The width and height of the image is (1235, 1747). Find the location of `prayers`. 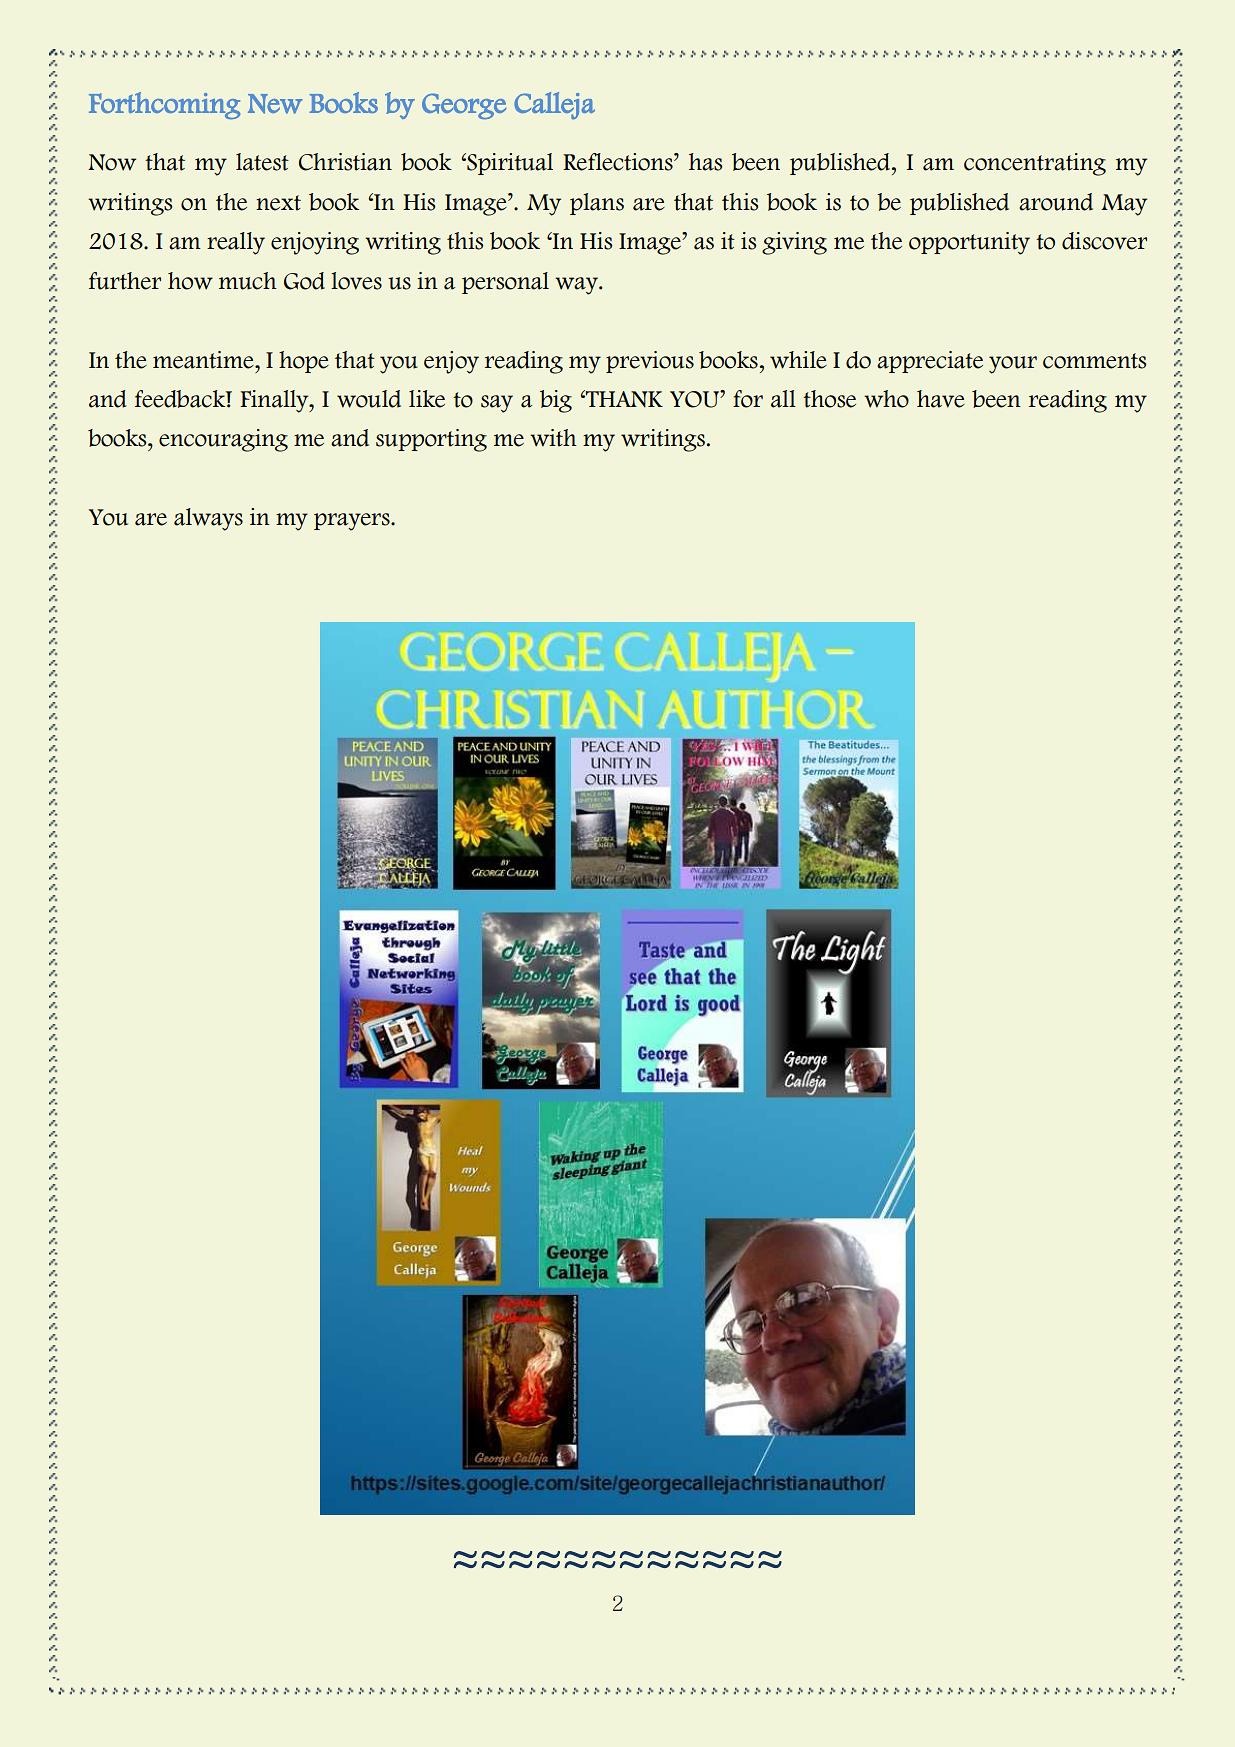

prayers is located at coordinates (353, 522).
